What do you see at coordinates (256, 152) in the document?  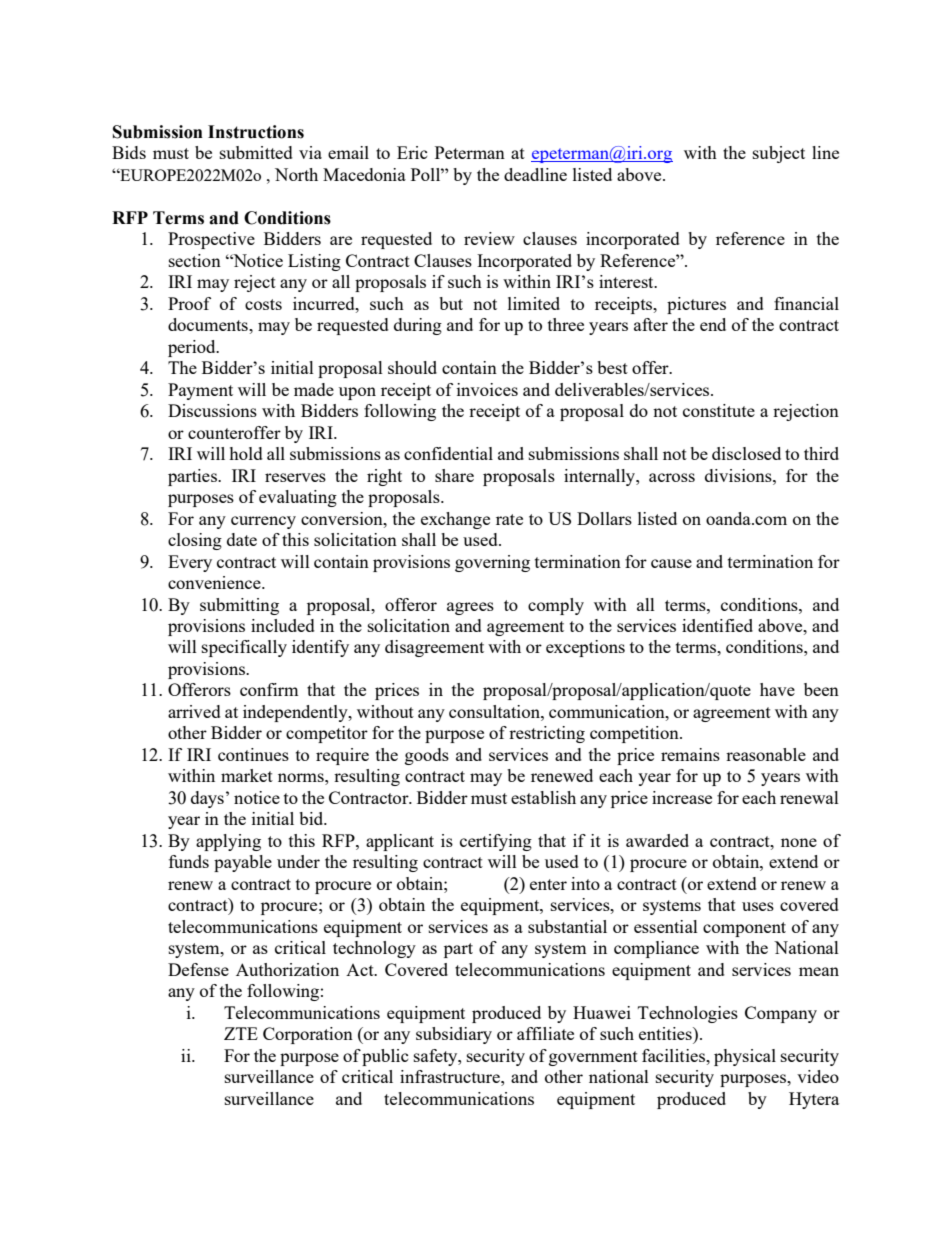 I see `submitted` at bounding box center [256, 152].
